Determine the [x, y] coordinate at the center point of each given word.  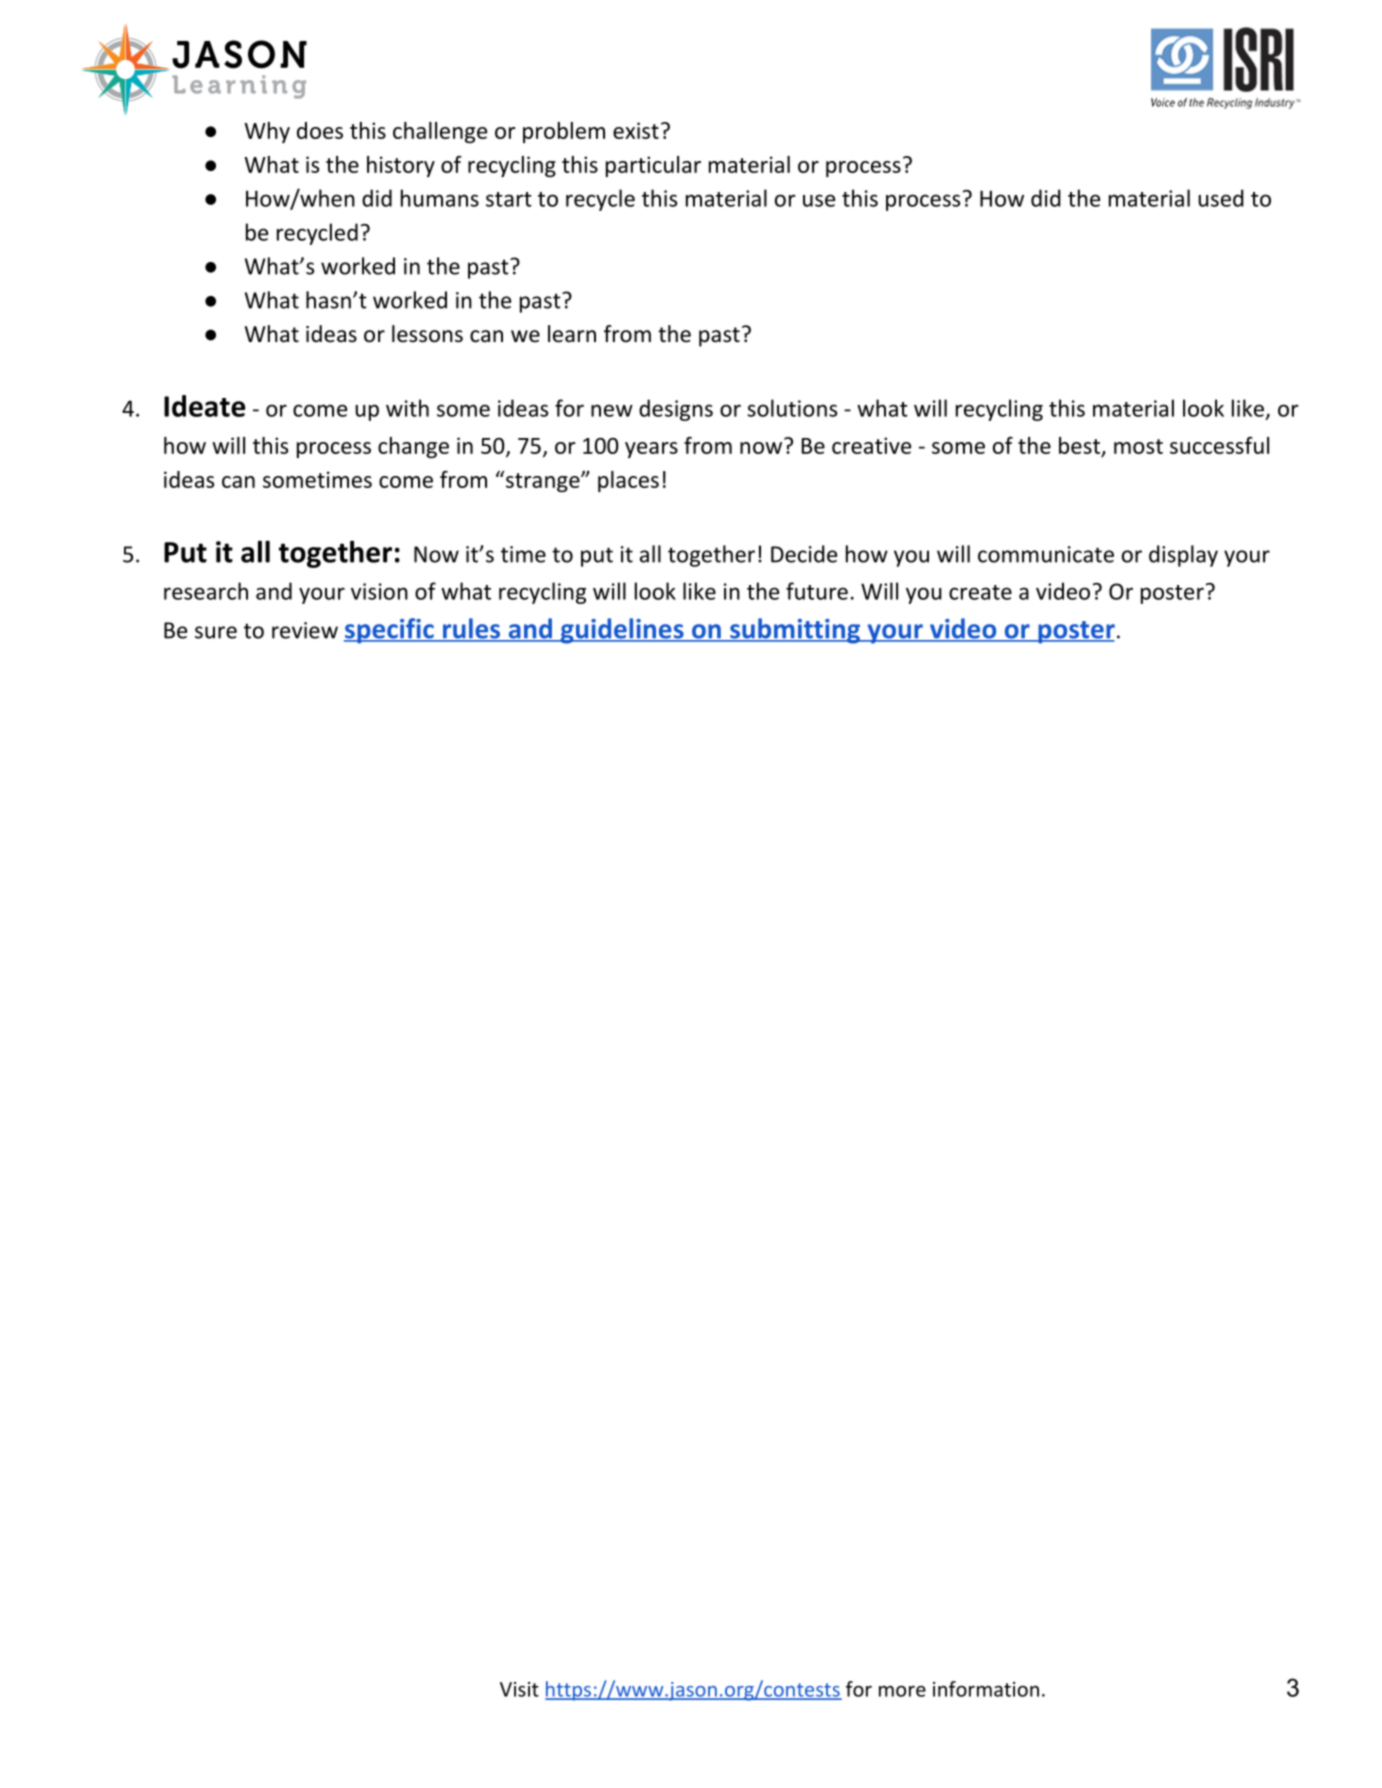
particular [653, 166]
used [1221, 198]
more [902, 1691]
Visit [519, 1689]
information [986, 1689]
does [320, 130]
